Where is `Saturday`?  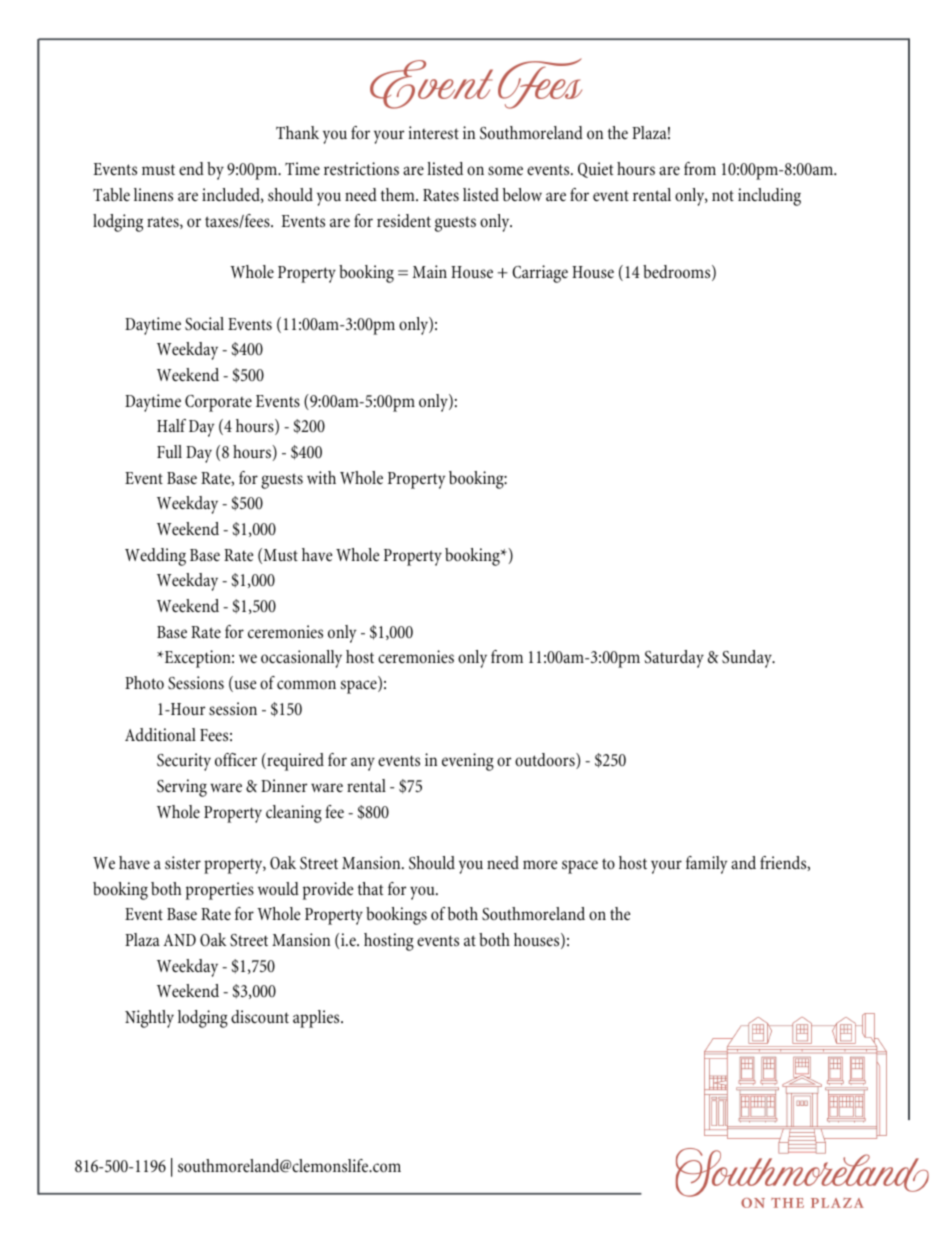 Saturday is located at coordinates (674, 659).
